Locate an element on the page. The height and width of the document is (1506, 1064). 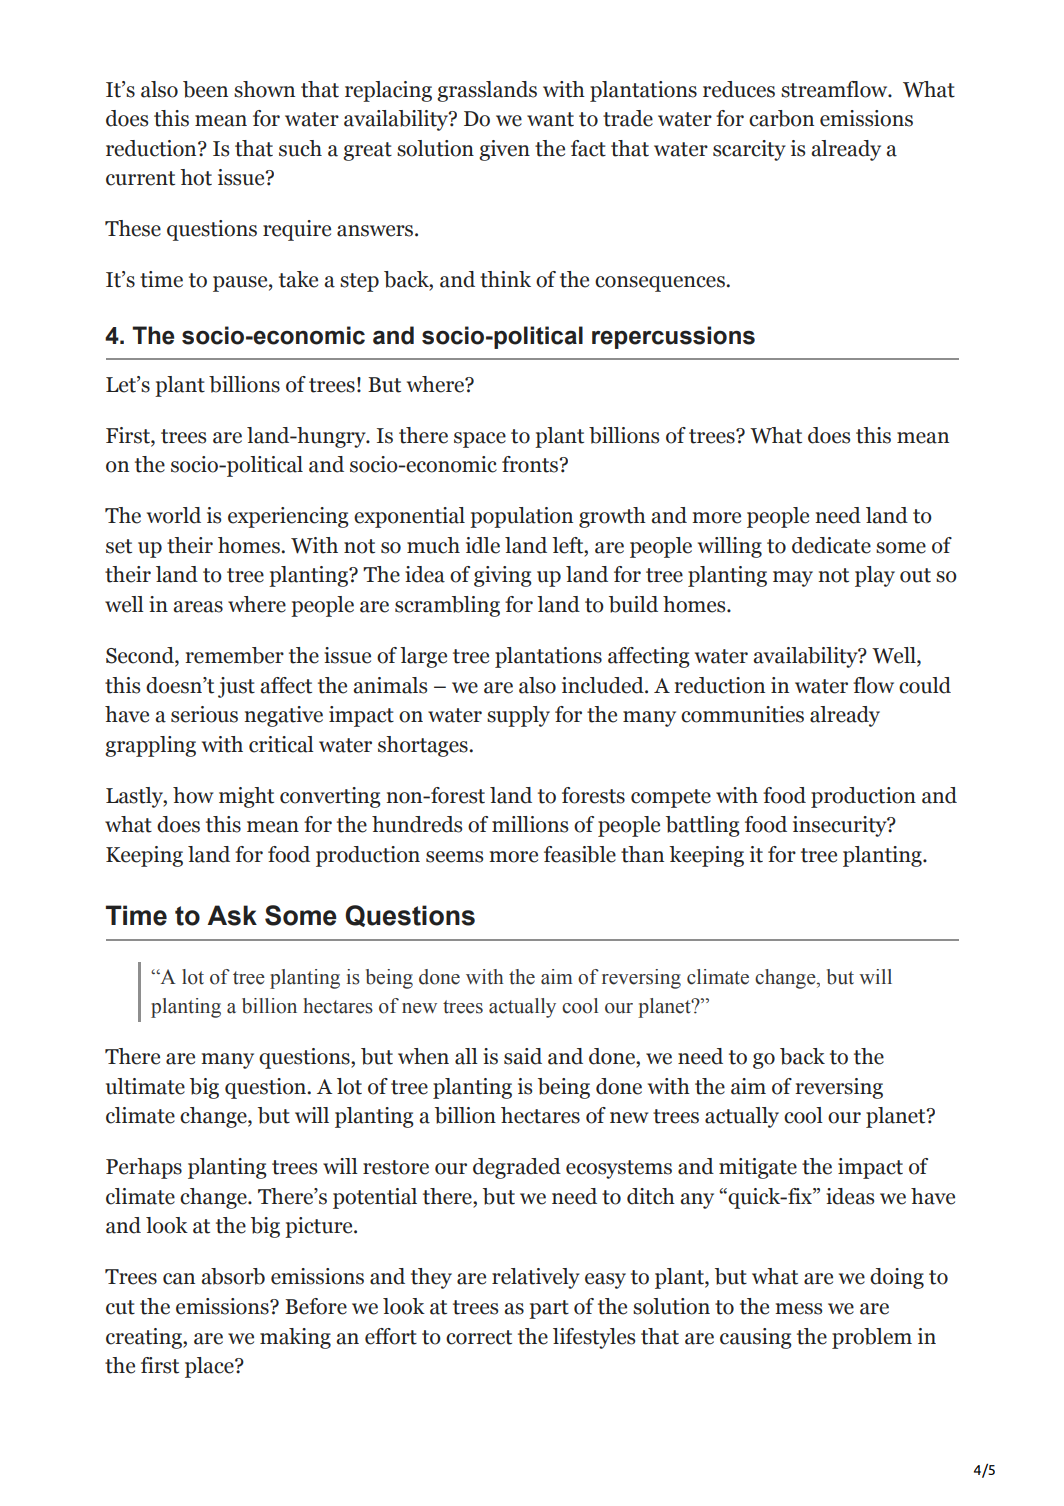
dedicate is located at coordinates (831, 545).
